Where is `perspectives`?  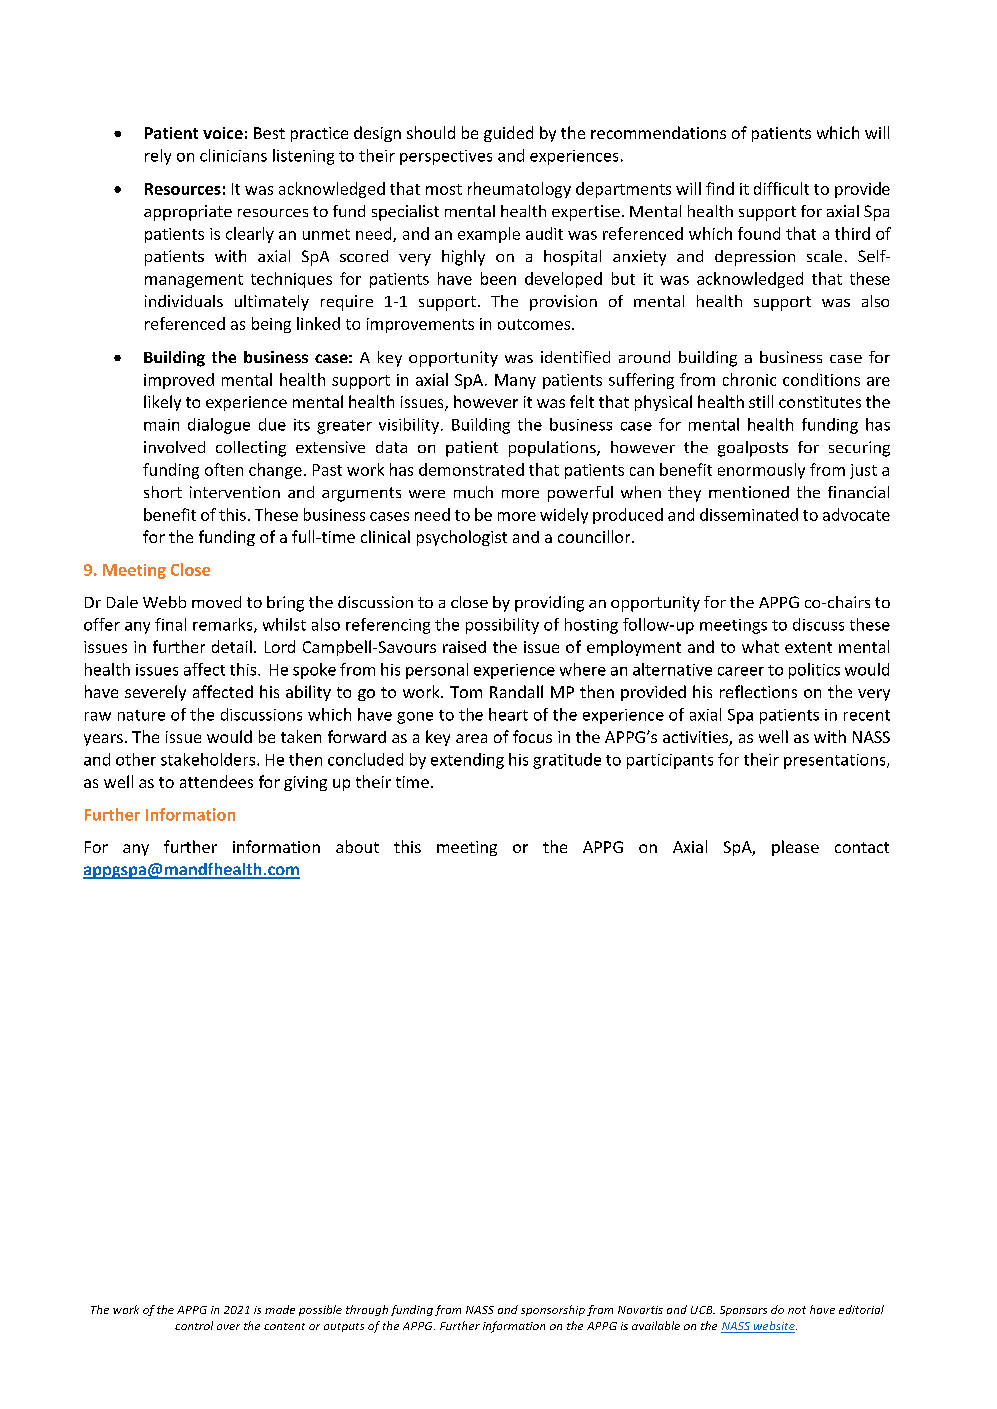
perspectives is located at coordinates (446, 157).
